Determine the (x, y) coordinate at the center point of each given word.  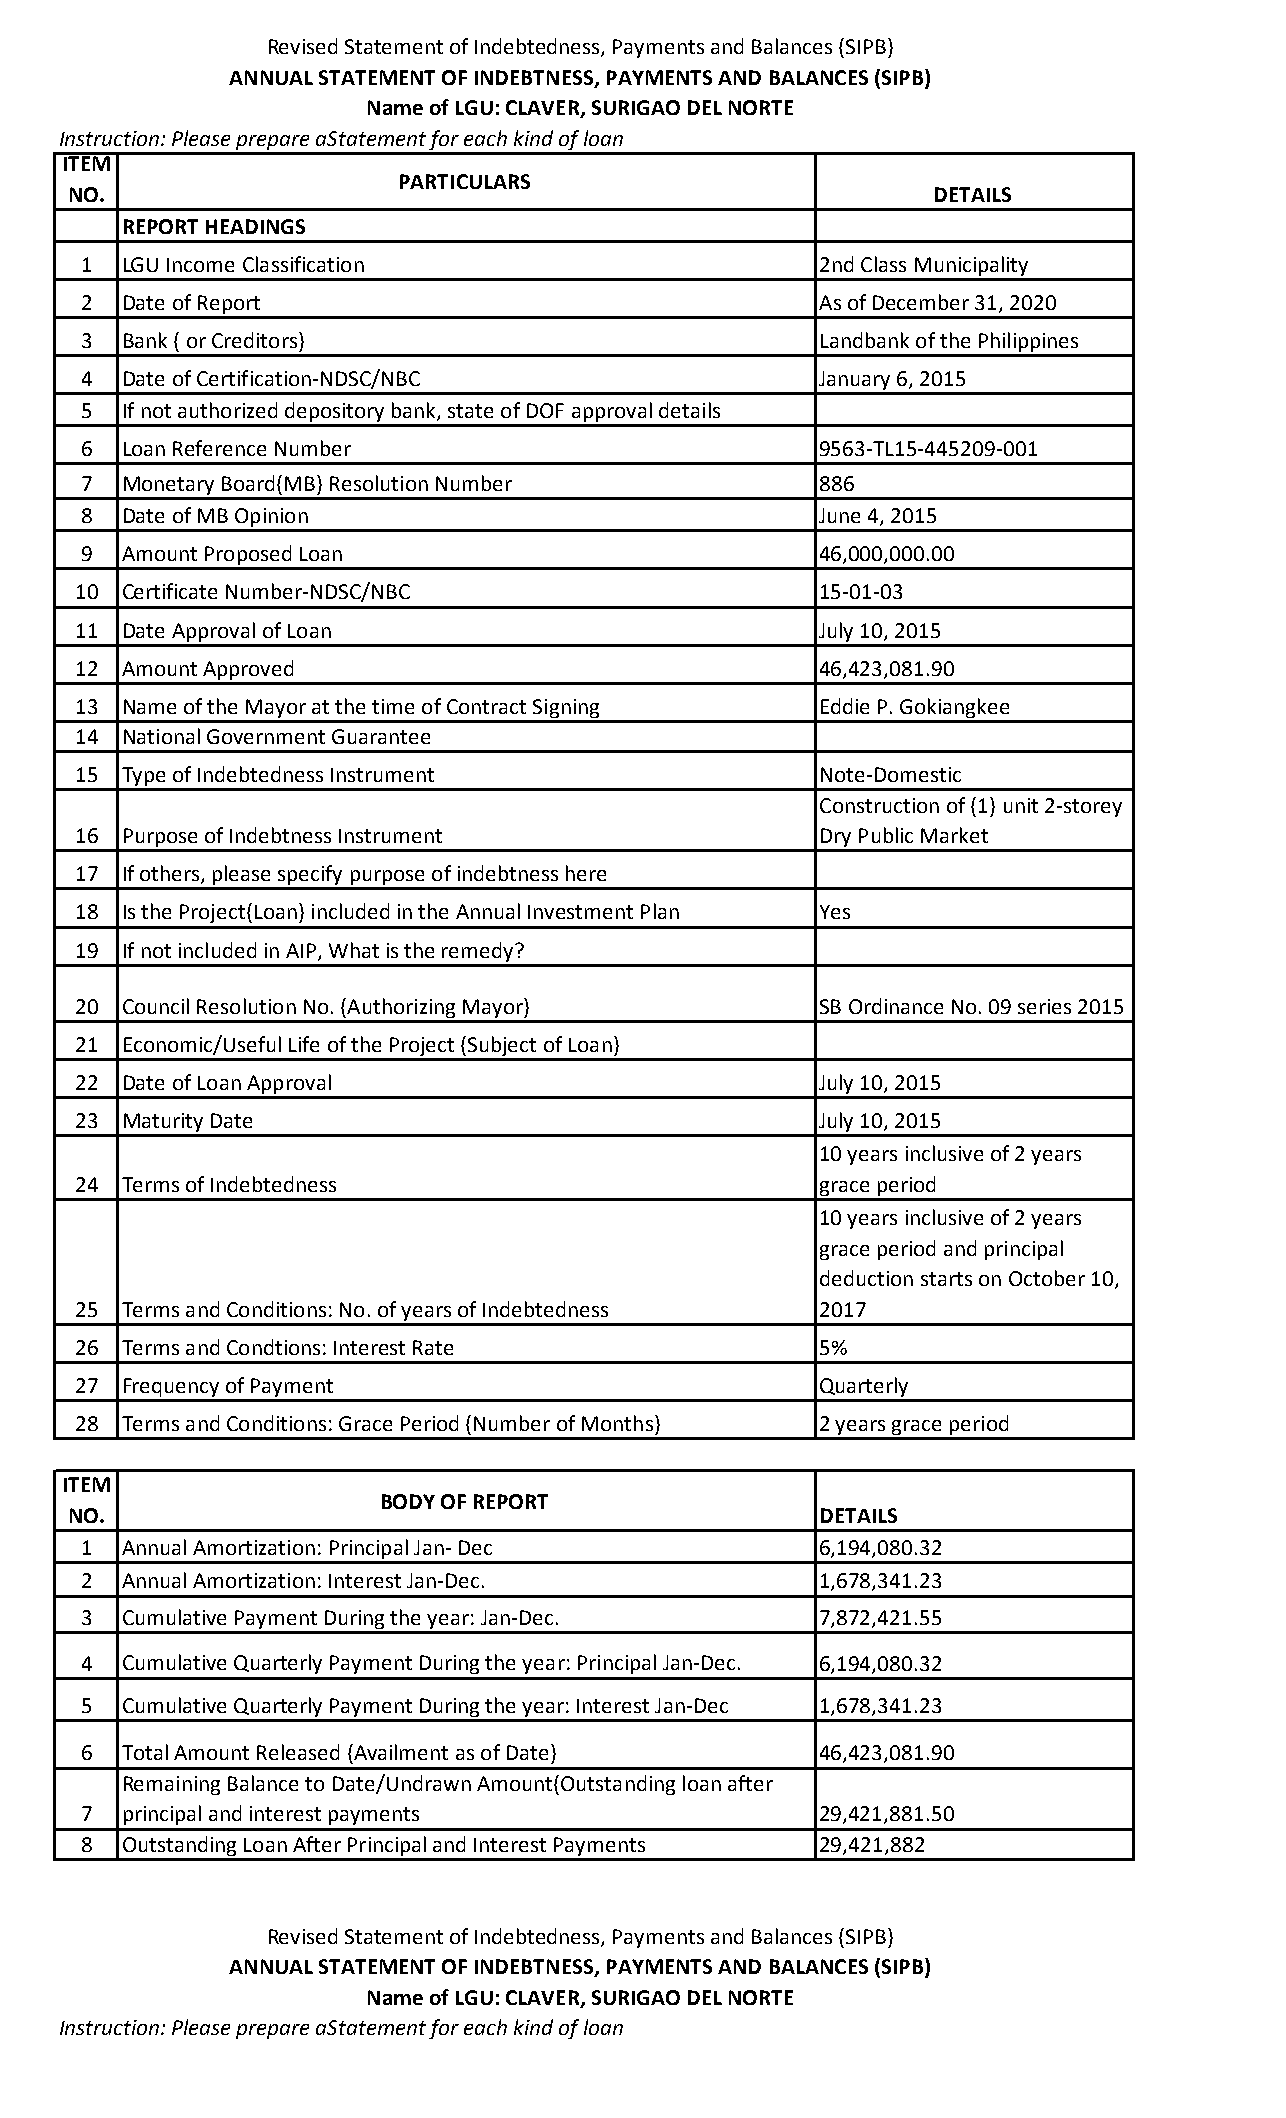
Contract (486, 706)
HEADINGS (255, 226)
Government (266, 736)
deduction (866, 1278)
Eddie (845, 706)
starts (946, 1279)
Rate (433, 1347)
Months (617, 1423)
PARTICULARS (465, 181)
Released (298, 1752)
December (921, 302)
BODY (408, 1501)
